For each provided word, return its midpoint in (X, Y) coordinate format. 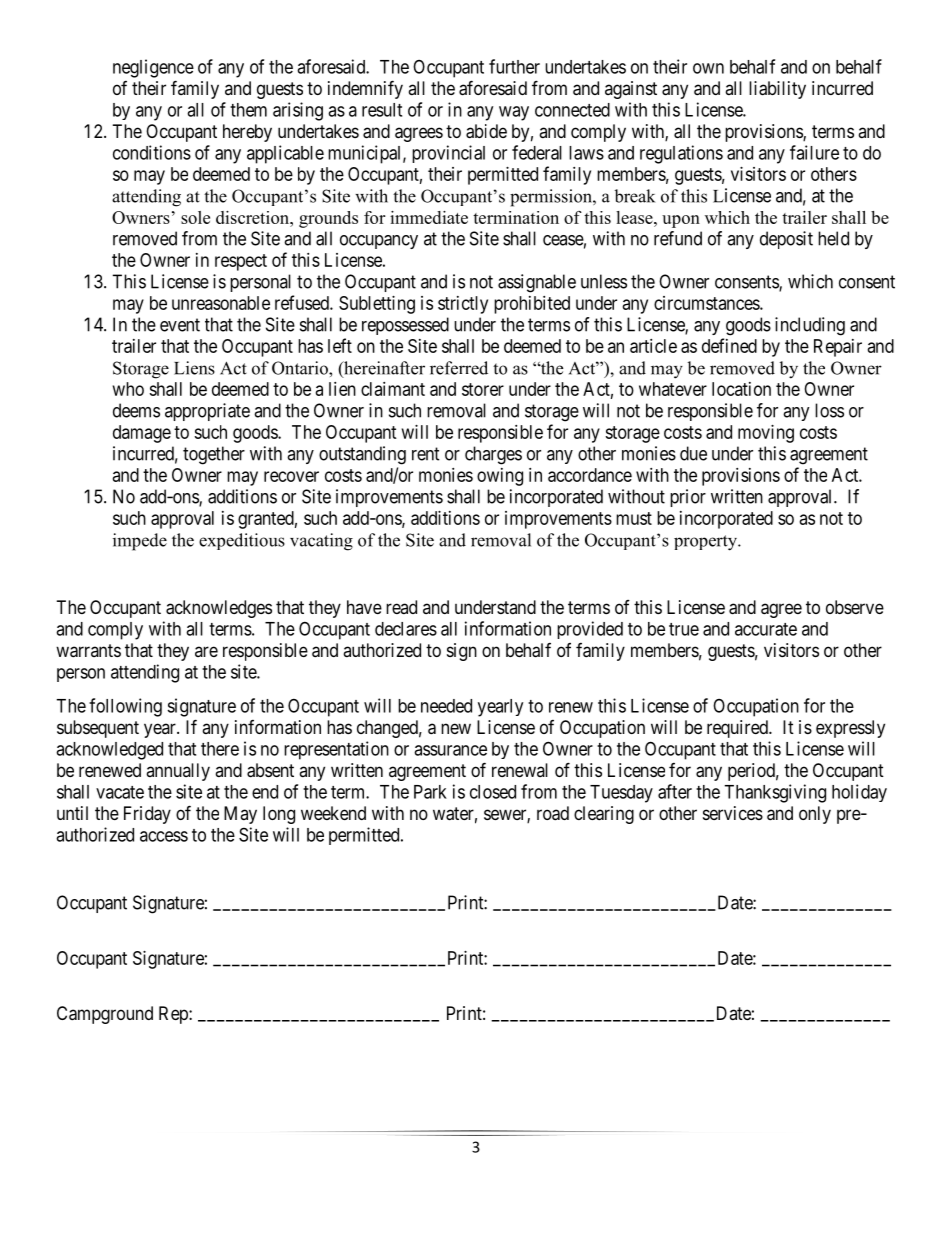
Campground (105, 1015)
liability (777, 90)
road (553, 813)
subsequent (98, 729)
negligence (153, 68)
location (741, 389)
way (514, 113)
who (128, 389)
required (738, 729)
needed (446, 706)
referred (459, 368)
